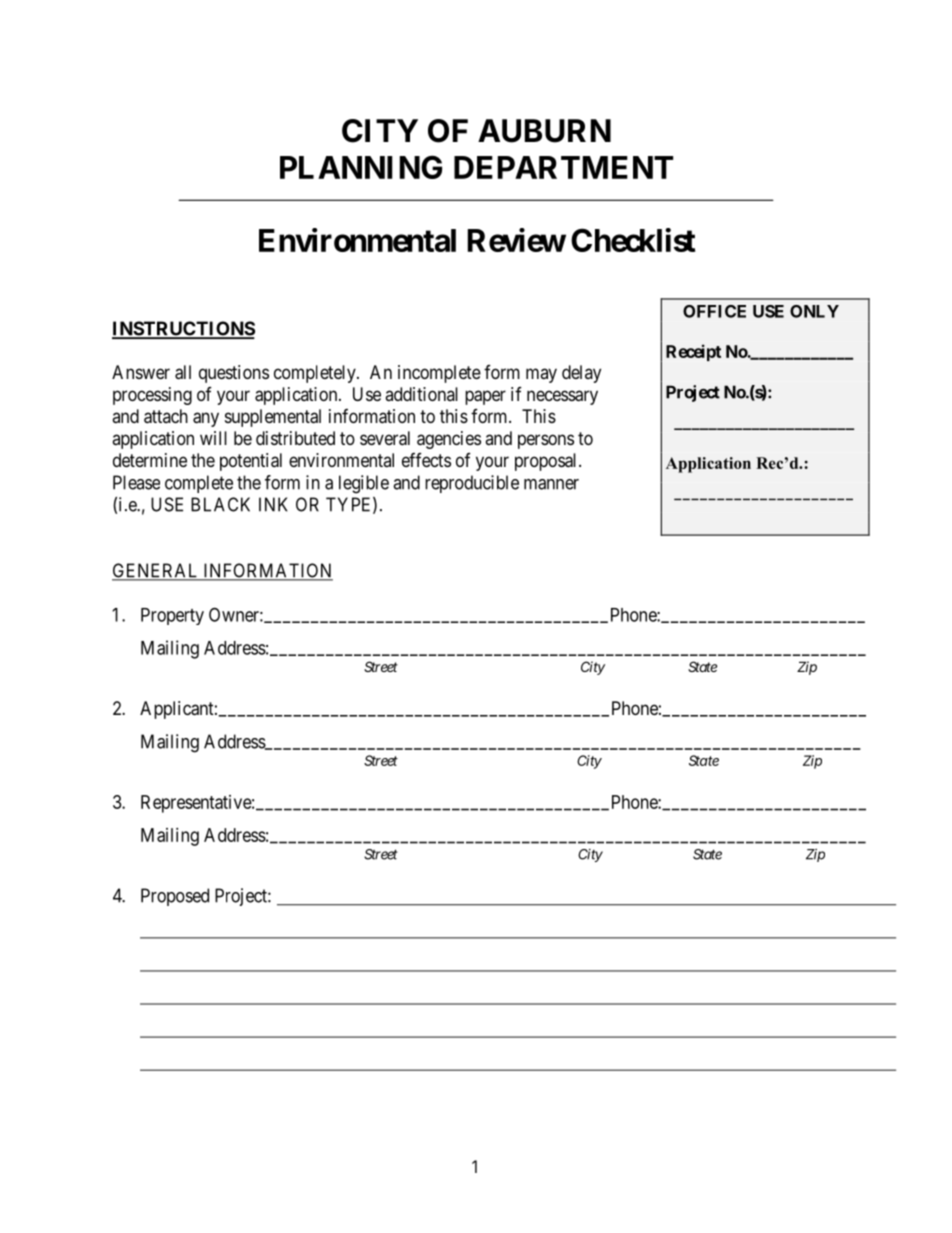 The width and height of the screenshot is (952, 1233). I want to click on PLANNING, so click(361, 167).
